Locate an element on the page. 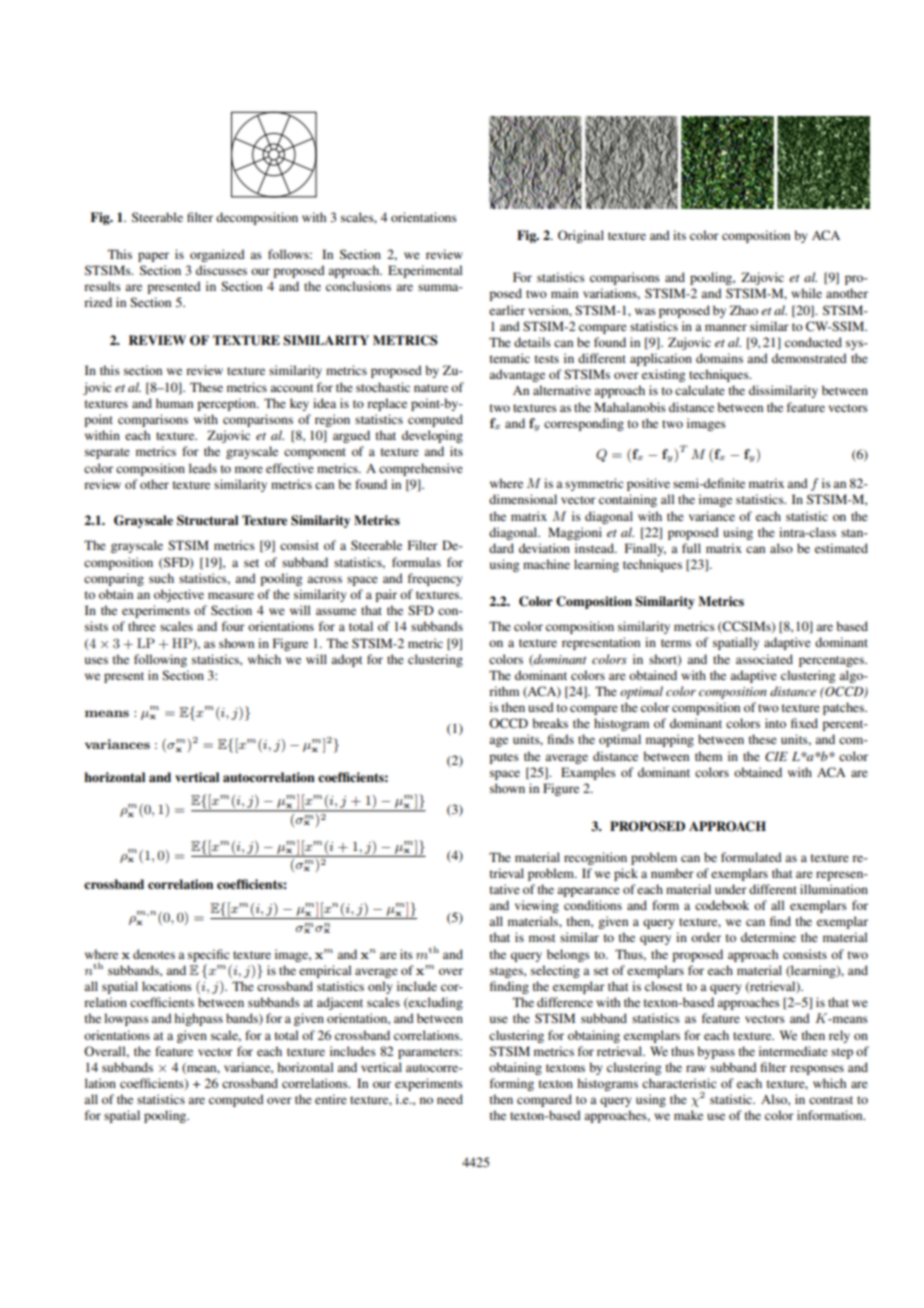 Image resolution: width=924 pixels, height=1308 pixels. used is located at coordinates (541, 707).
